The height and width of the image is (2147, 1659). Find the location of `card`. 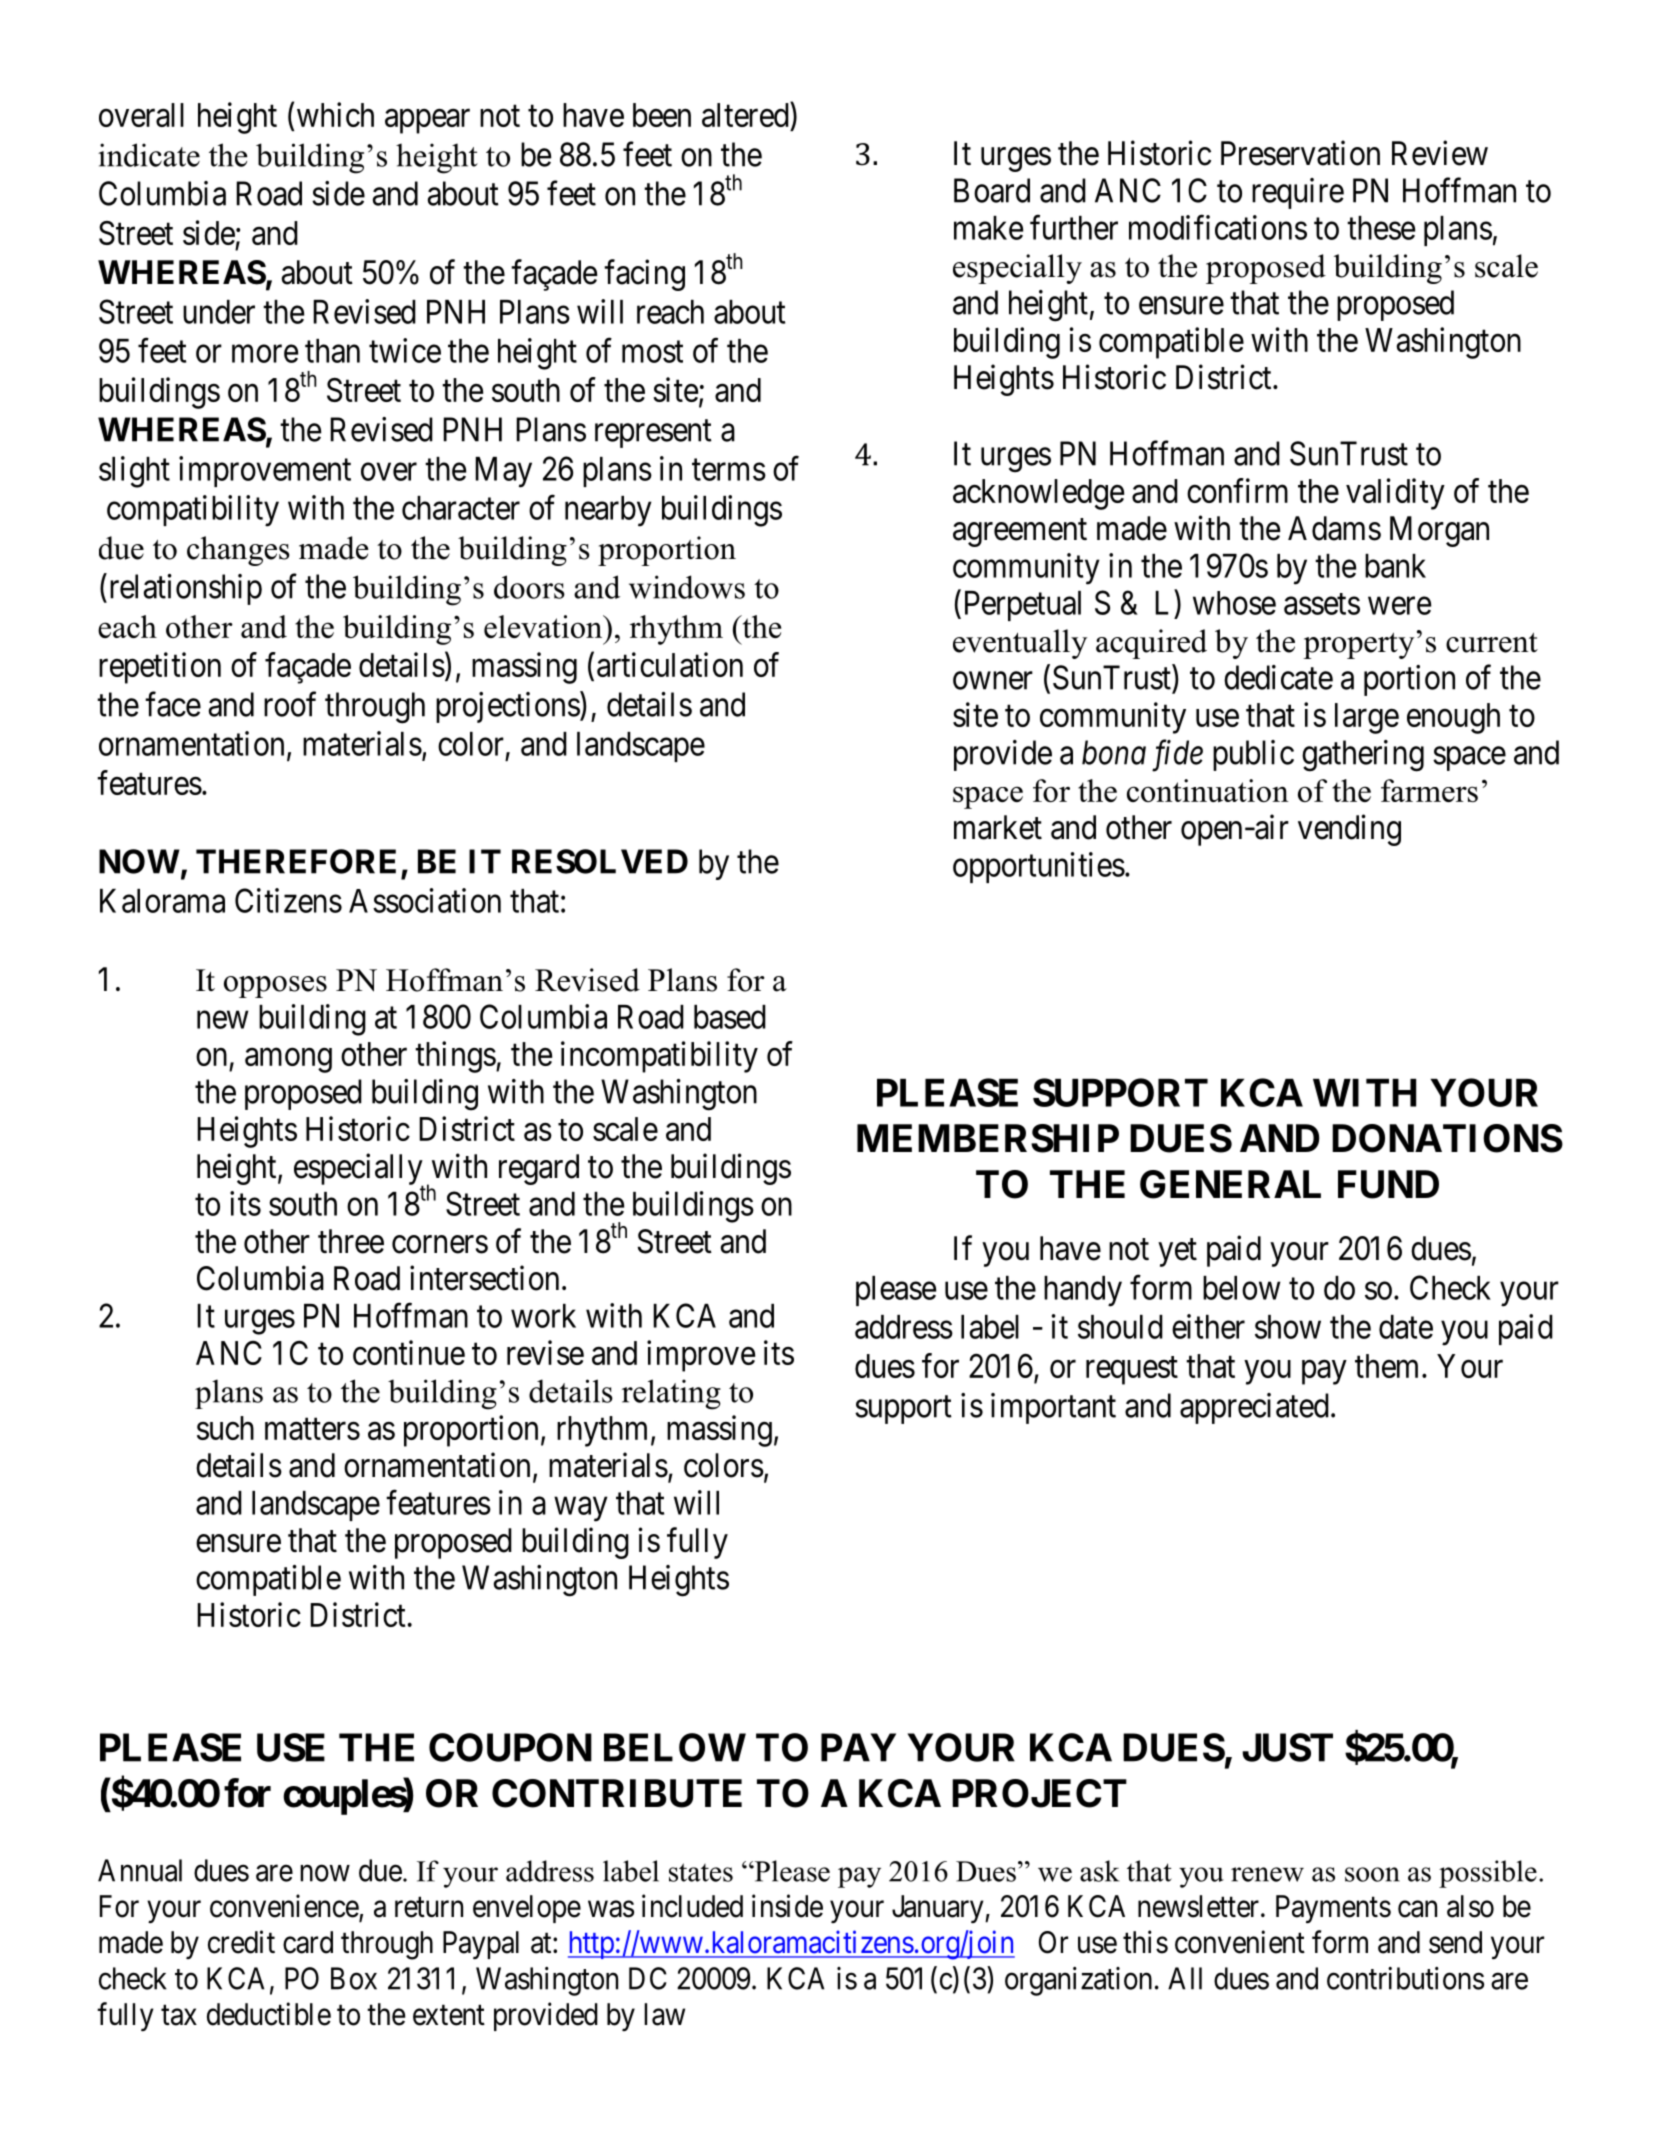

card is located at coordinates (308, 1942).
